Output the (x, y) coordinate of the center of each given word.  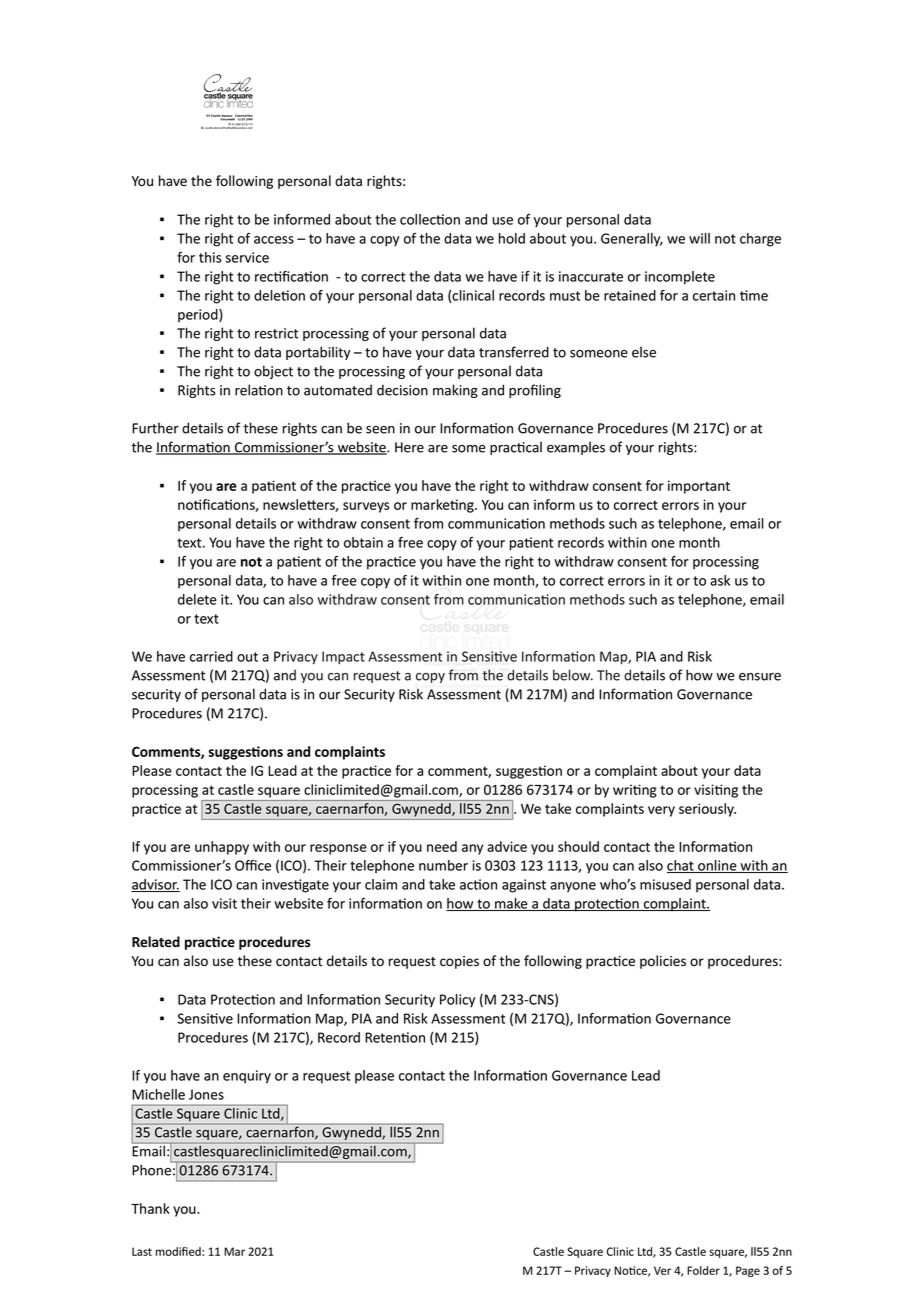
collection (430, 219)
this (210, 257)
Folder (703, 1270)
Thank (150, 1208)
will (699, 238)
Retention (395, 1037)
